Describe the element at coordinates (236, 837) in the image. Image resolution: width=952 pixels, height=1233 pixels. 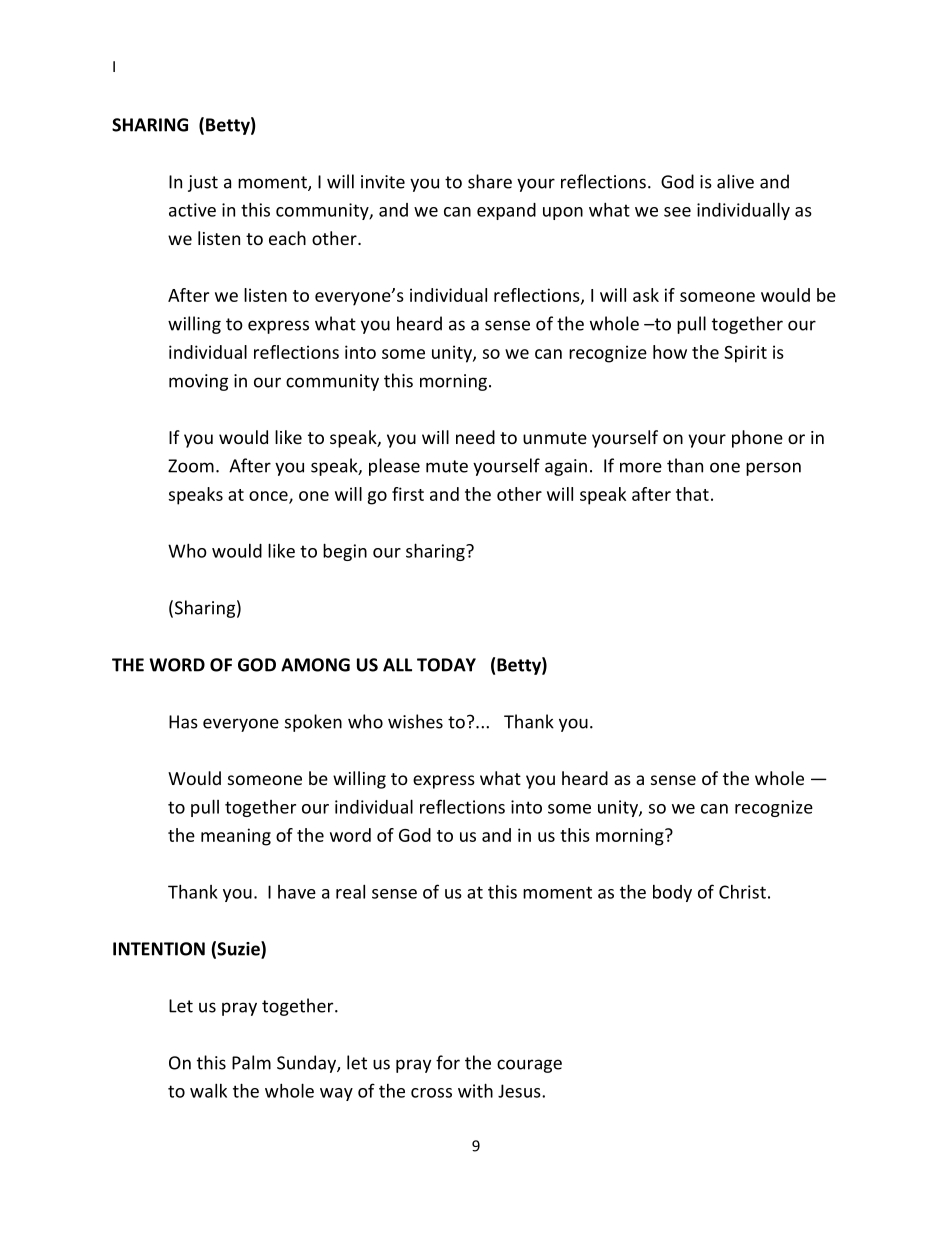
I see `meaning` at that location.
